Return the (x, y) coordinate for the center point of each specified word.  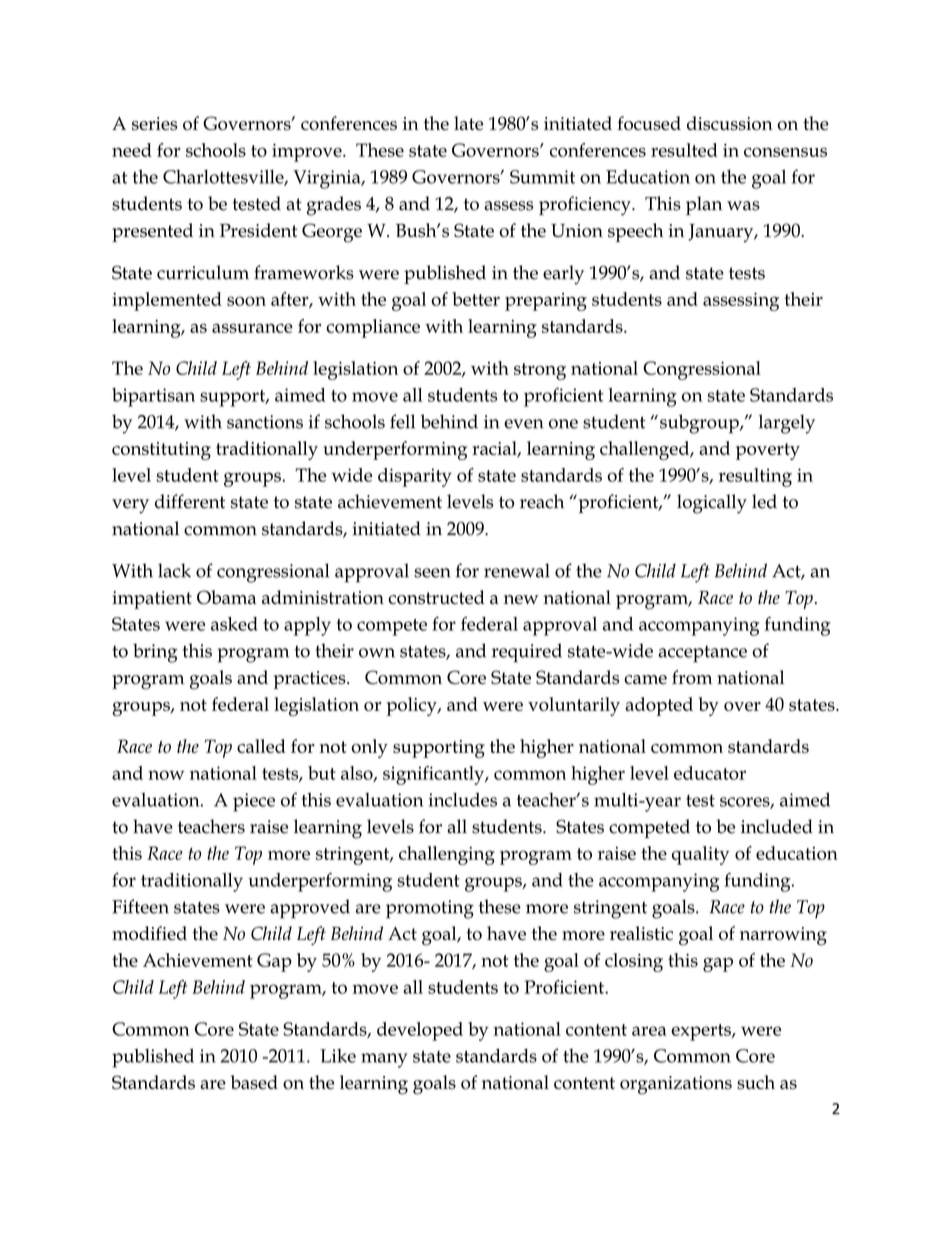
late (468, 123)
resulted (684, 150)
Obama (226, 597)
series (154, 124)
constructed (436, 597)
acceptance (702, 654)
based (254, 1082)
